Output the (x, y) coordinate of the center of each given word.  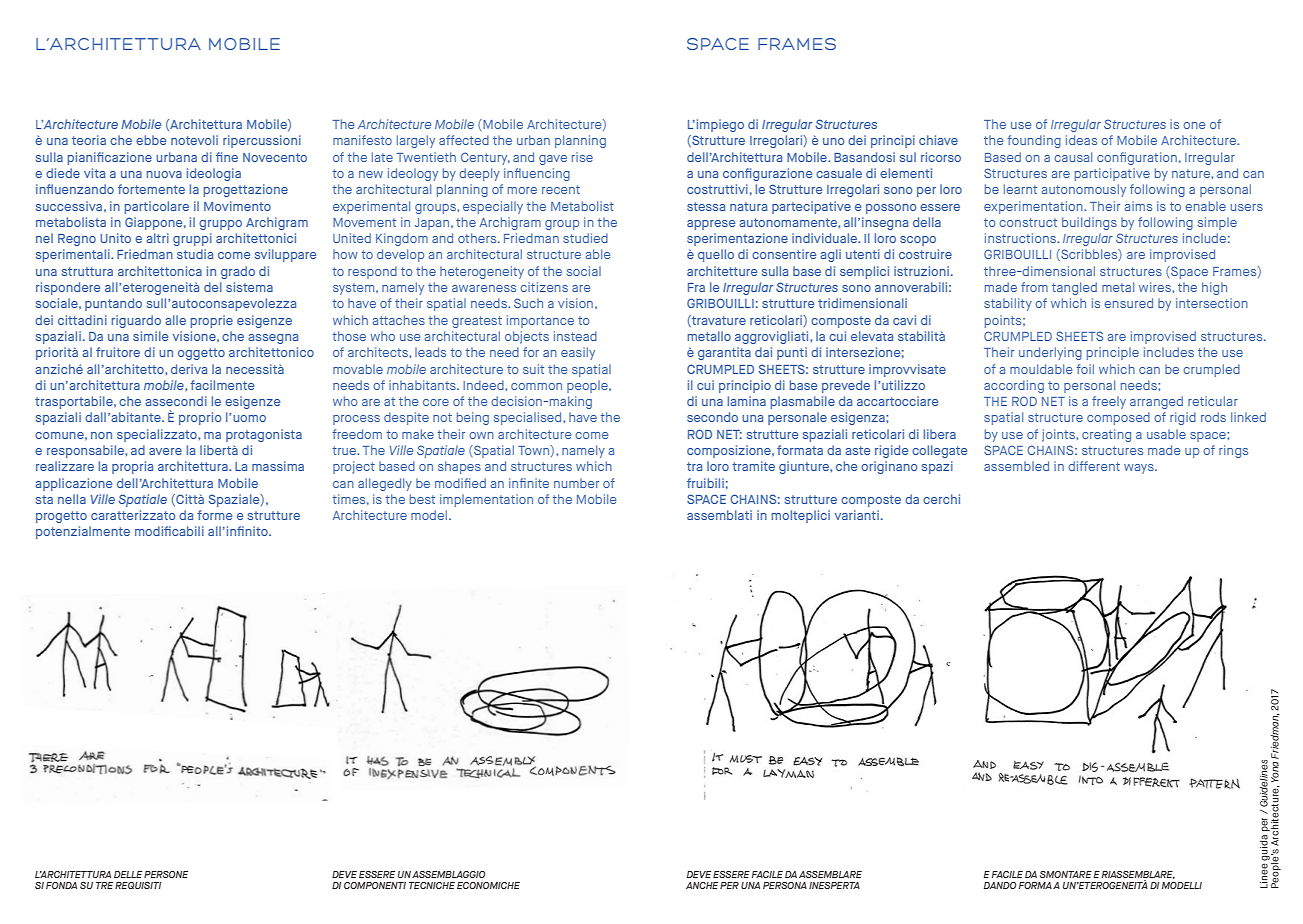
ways (1140, 469)
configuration (1137, 158)
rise (582, 157)
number (576, 483)
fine (227, 157)
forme (214, 515)
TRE (104, 885)
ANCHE (702, 885)
